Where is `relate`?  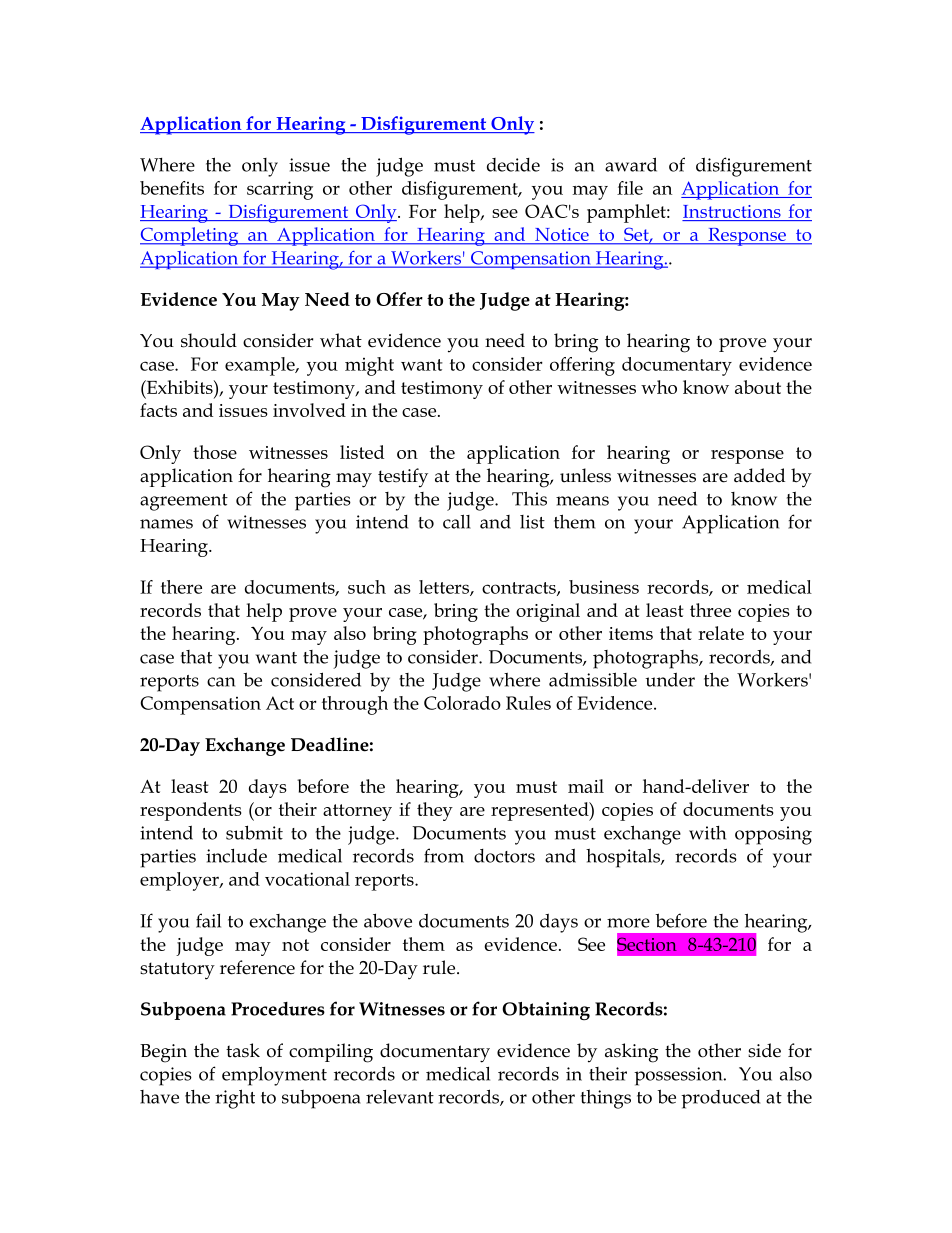
relate is located at coordinates (721, 633).
